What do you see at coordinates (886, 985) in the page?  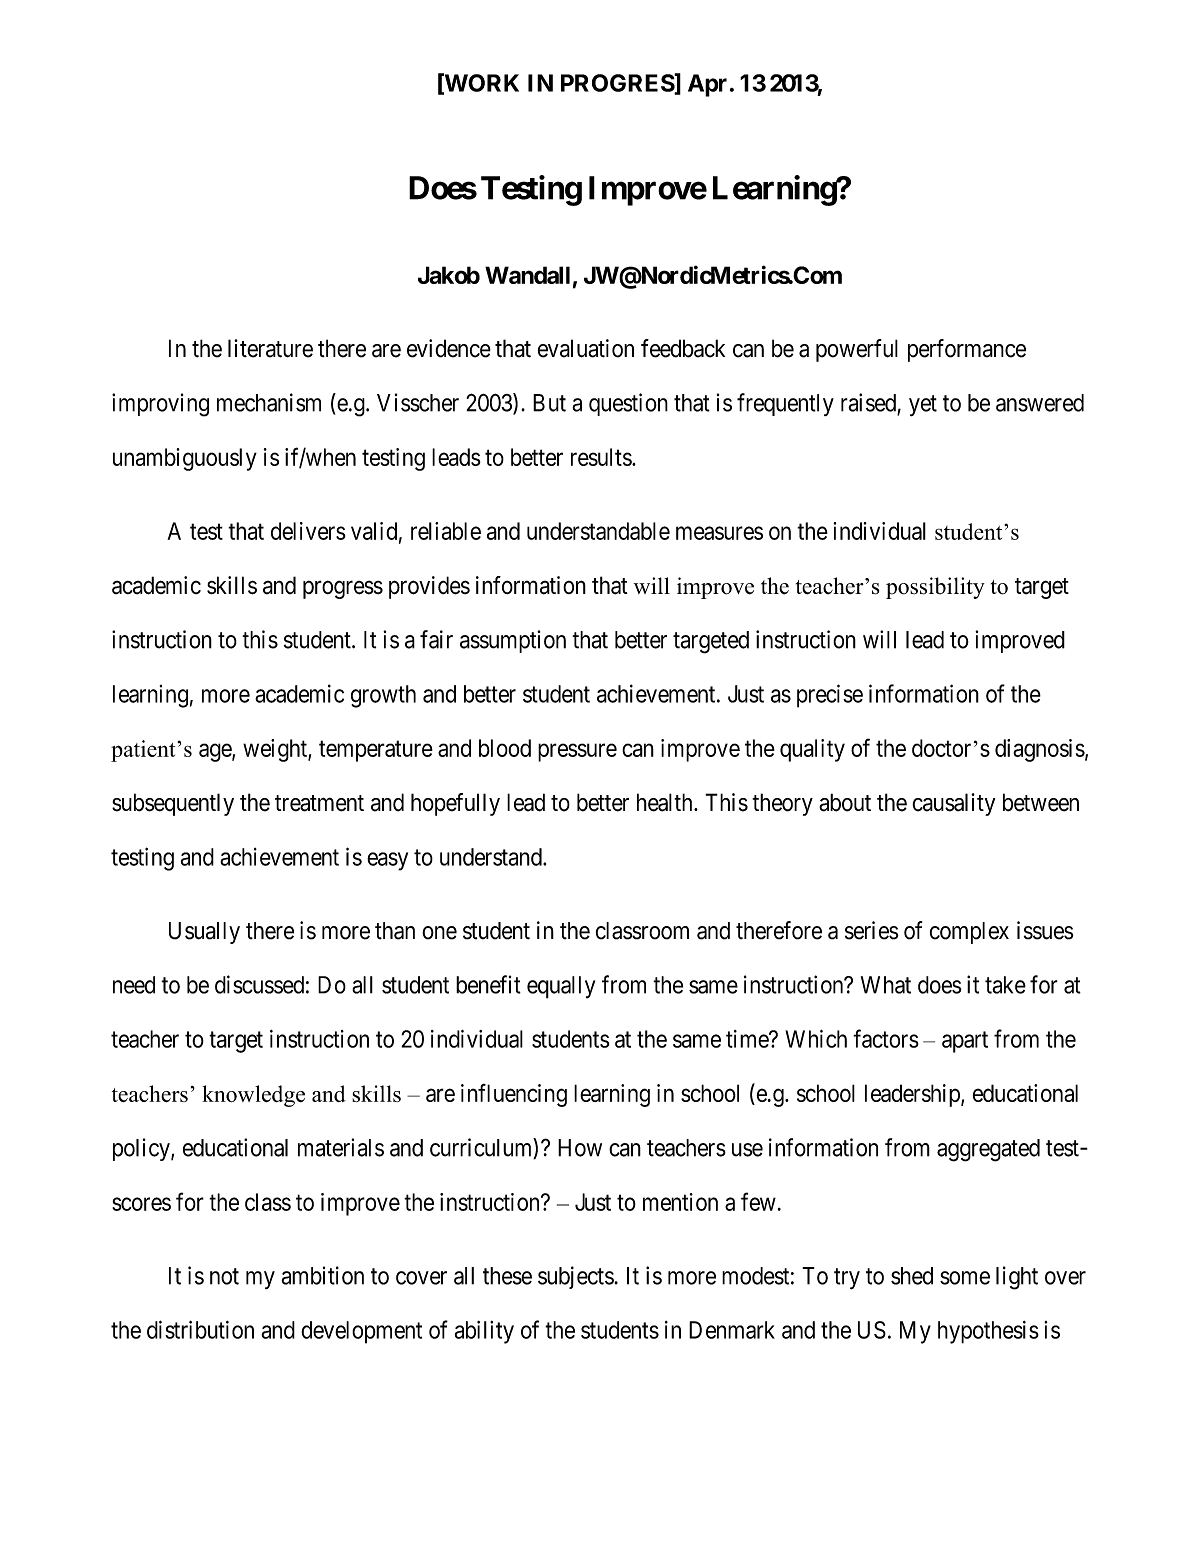 I see `What` at bounding box center [886, 985].
